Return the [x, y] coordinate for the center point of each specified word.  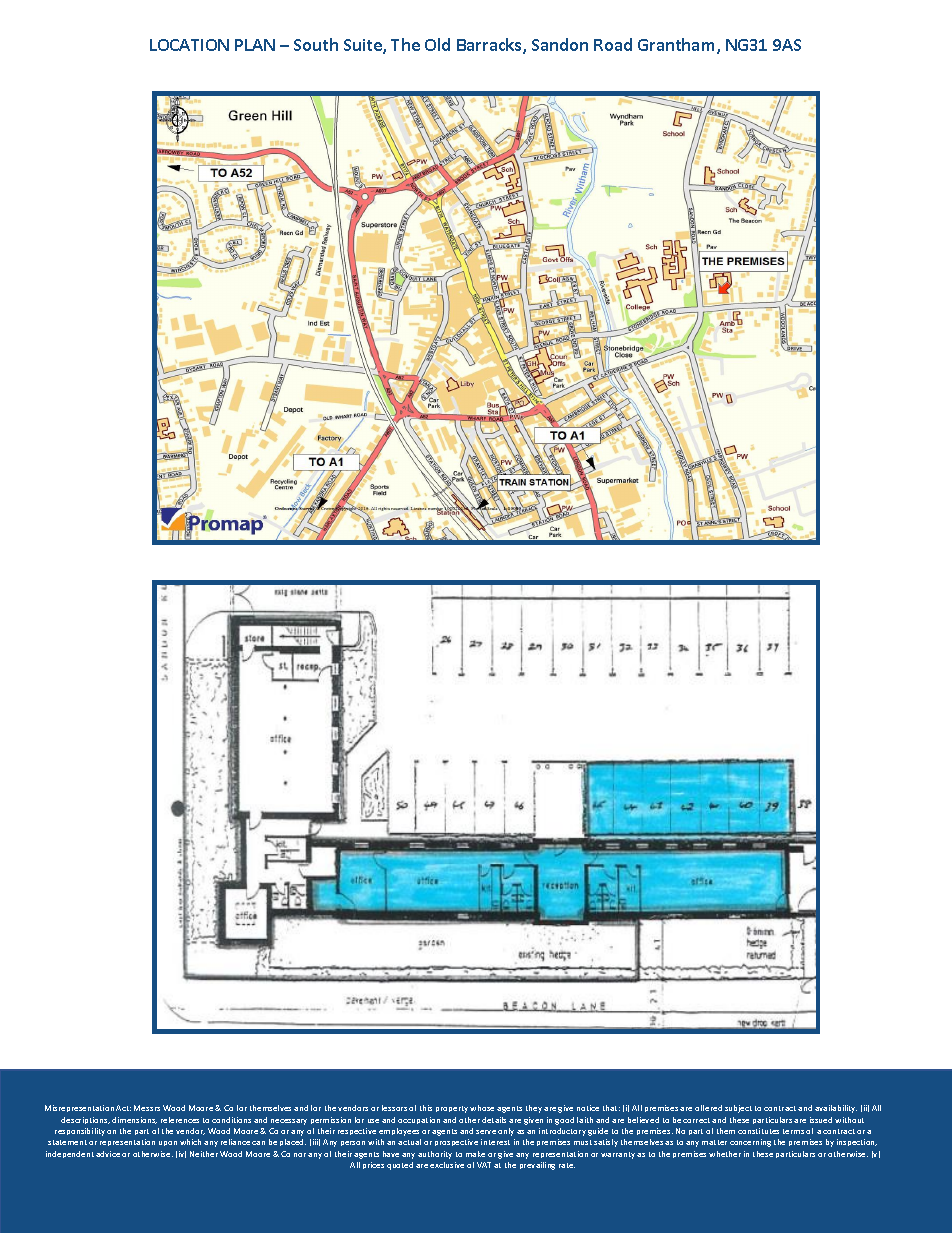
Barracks [490, 46]
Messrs [147, 1108]
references [180, 1120]
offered [708, 1108]
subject [738, 1109]
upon [168, 1143]
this [426, 1108]
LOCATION [189, 45]
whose [482, 1108]
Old [437, 44]
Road [613, 44]
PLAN [255, 45]
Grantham [678, 46]
